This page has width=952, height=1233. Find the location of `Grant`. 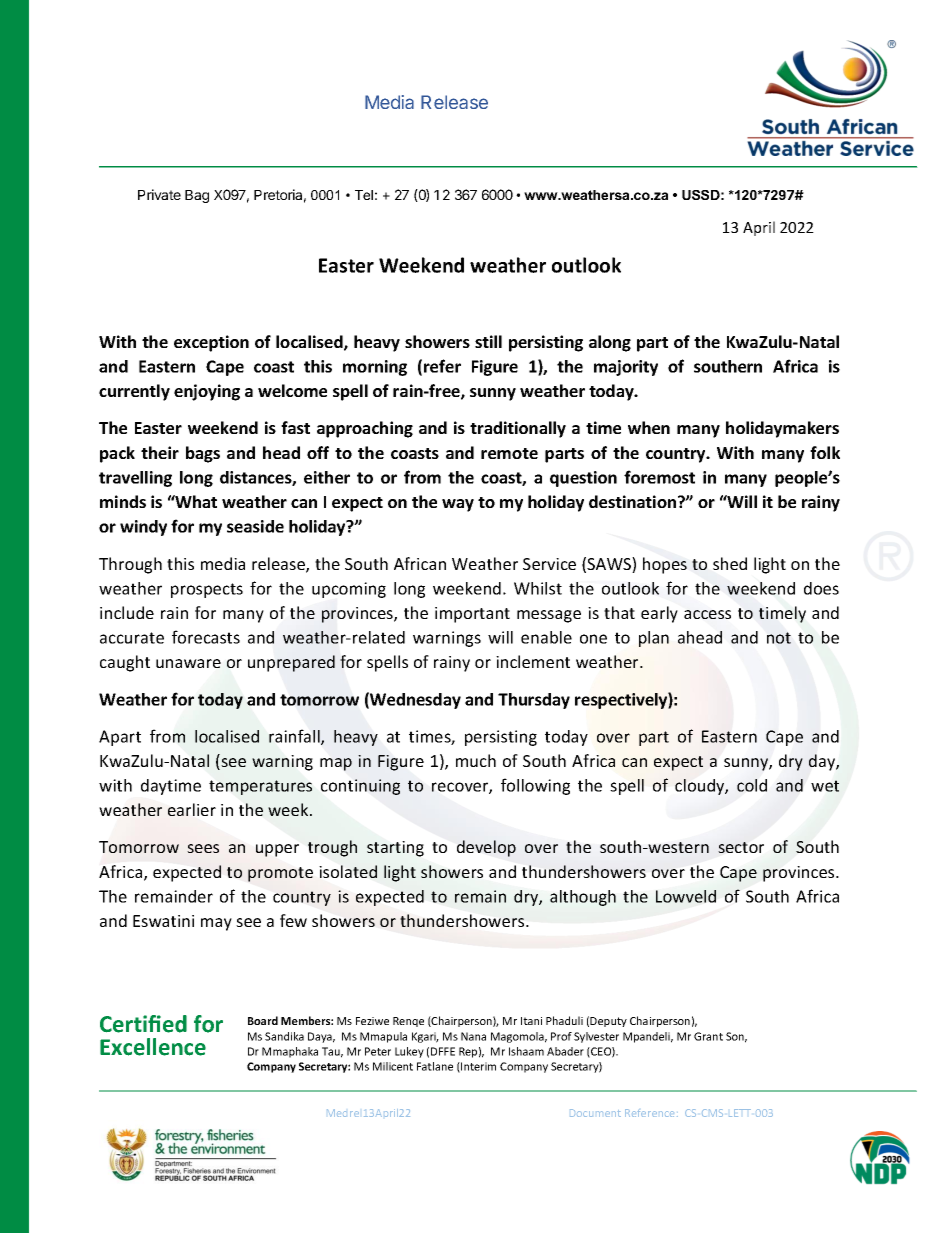

Grant is located at coordinates (708, 1036).
